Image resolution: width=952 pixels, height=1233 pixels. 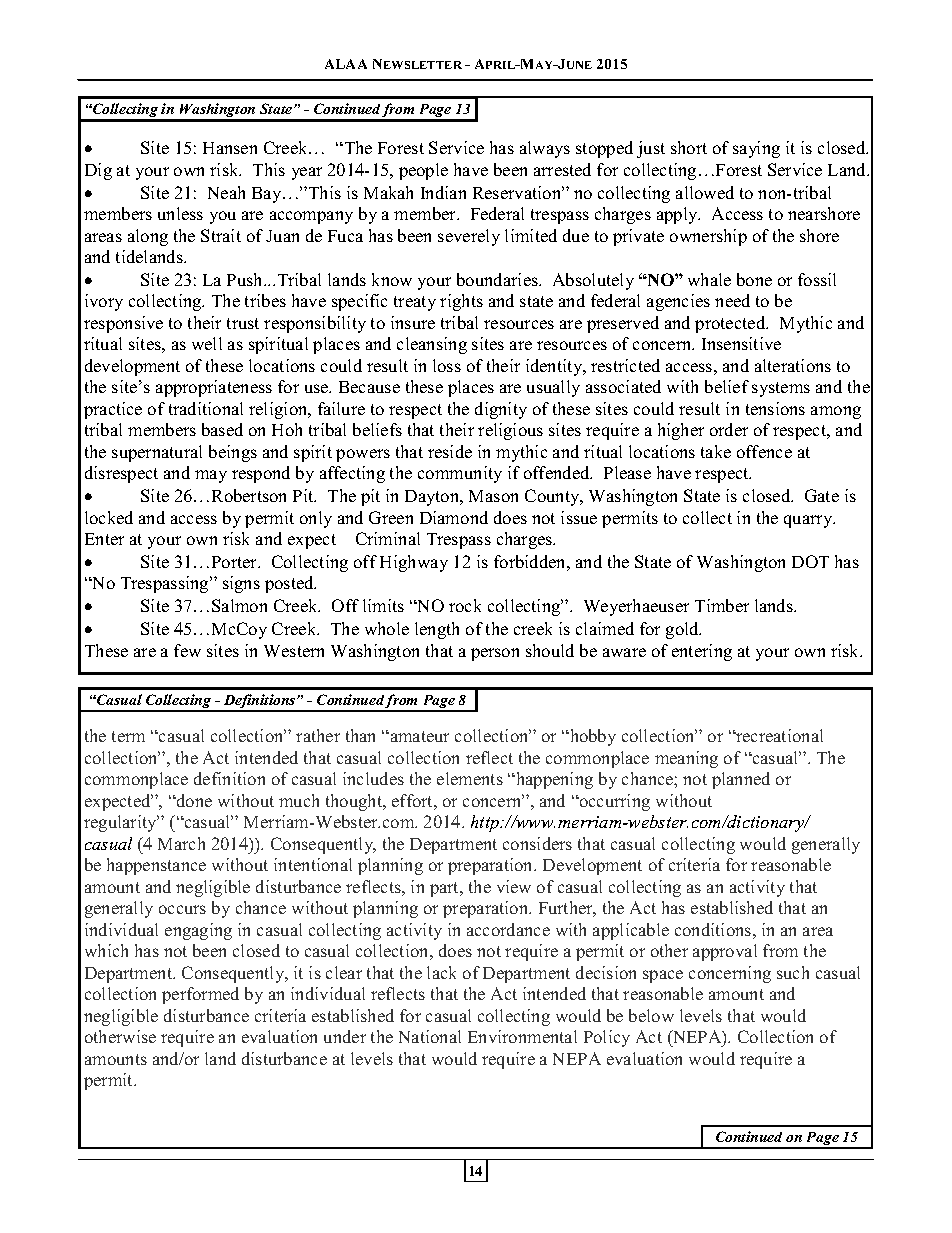 What do you see at coordinates (756, 149) in the document?
I see `saying` at bounding box center [756, 149].
